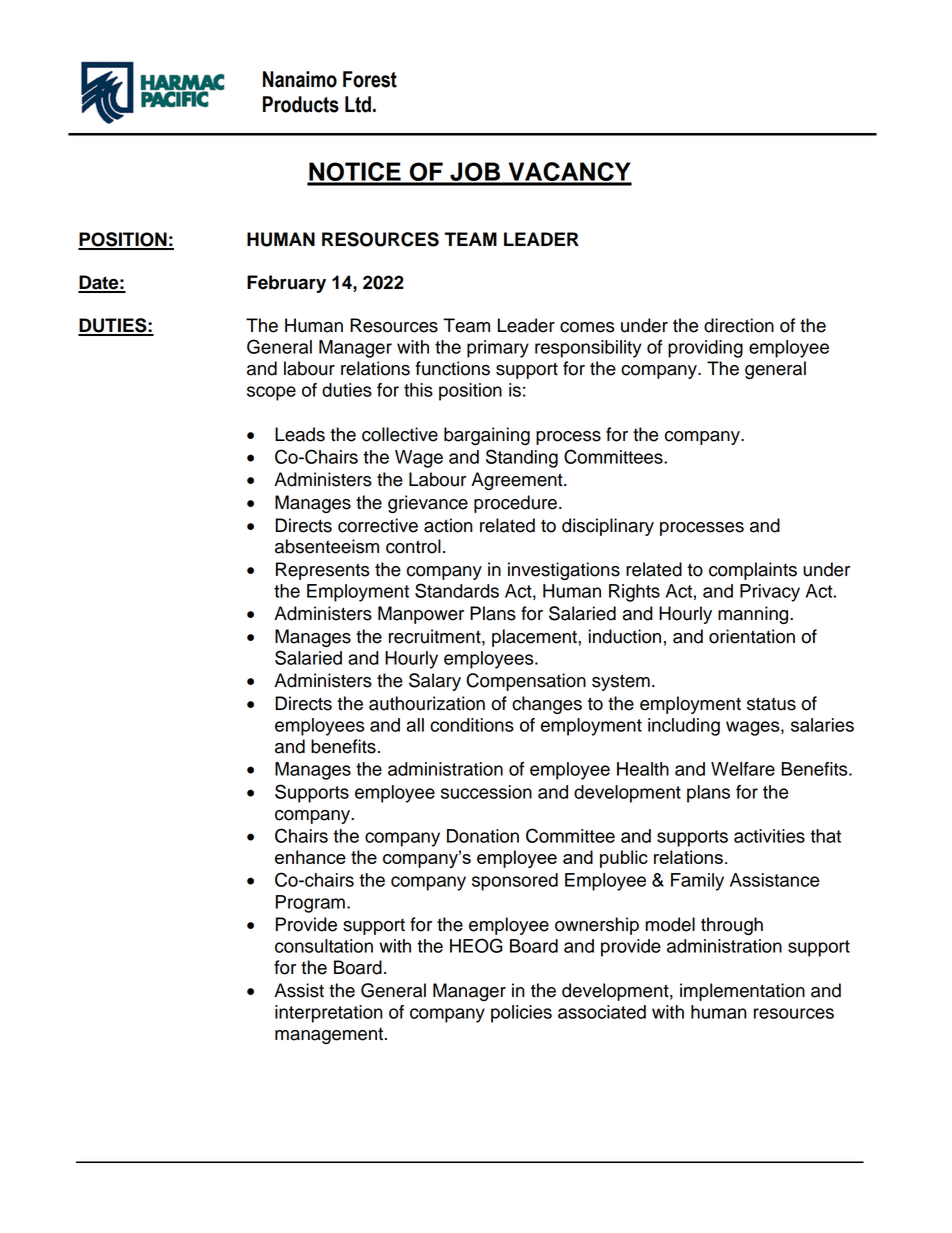  What do you see at coordinates (370, 79) in the page?
I see `Forest` at bounding box center [370, 79].
